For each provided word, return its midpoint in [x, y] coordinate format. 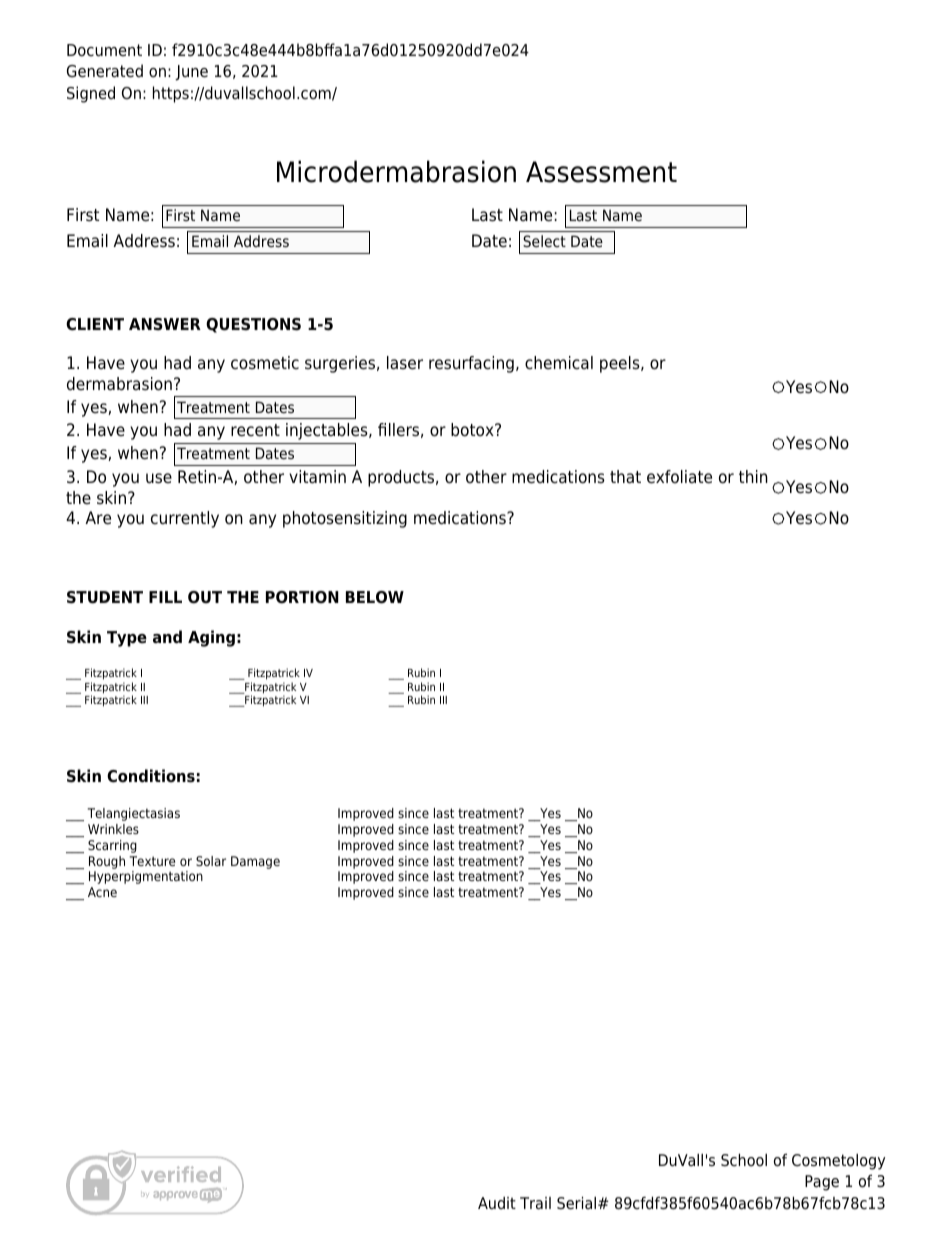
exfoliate [679, 477]
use [159, 478]
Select [544, 241]
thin [753, 476]
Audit [497, 1203]
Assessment [601, 172]
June [191, 73]
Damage [255, 862]
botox [473, 430]
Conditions [151, 776]
